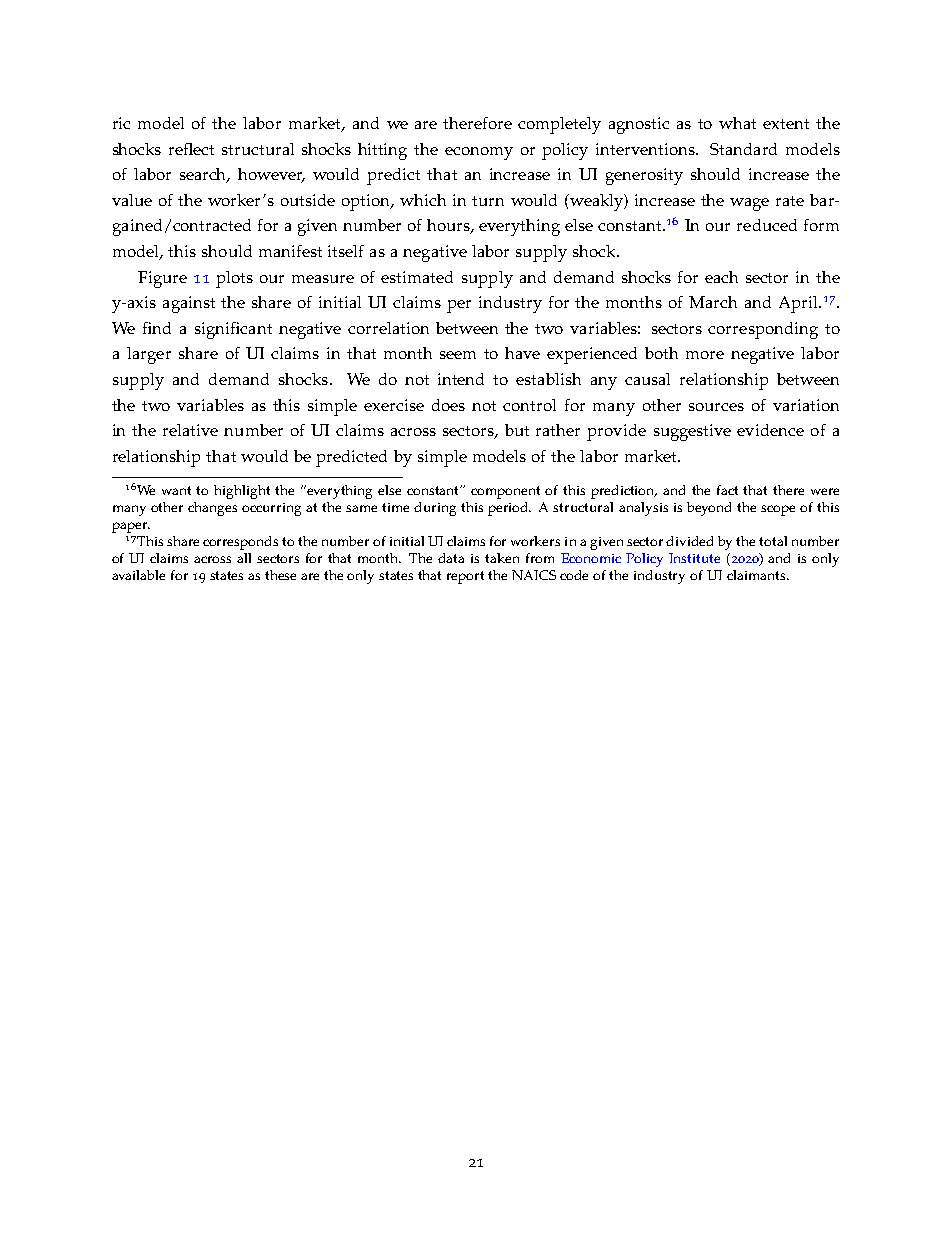 The image size is (952, 1233). What do you see at coordinates (770, 430) in the screenshot?
I see `evidence` at bounding box center [770, 430].
